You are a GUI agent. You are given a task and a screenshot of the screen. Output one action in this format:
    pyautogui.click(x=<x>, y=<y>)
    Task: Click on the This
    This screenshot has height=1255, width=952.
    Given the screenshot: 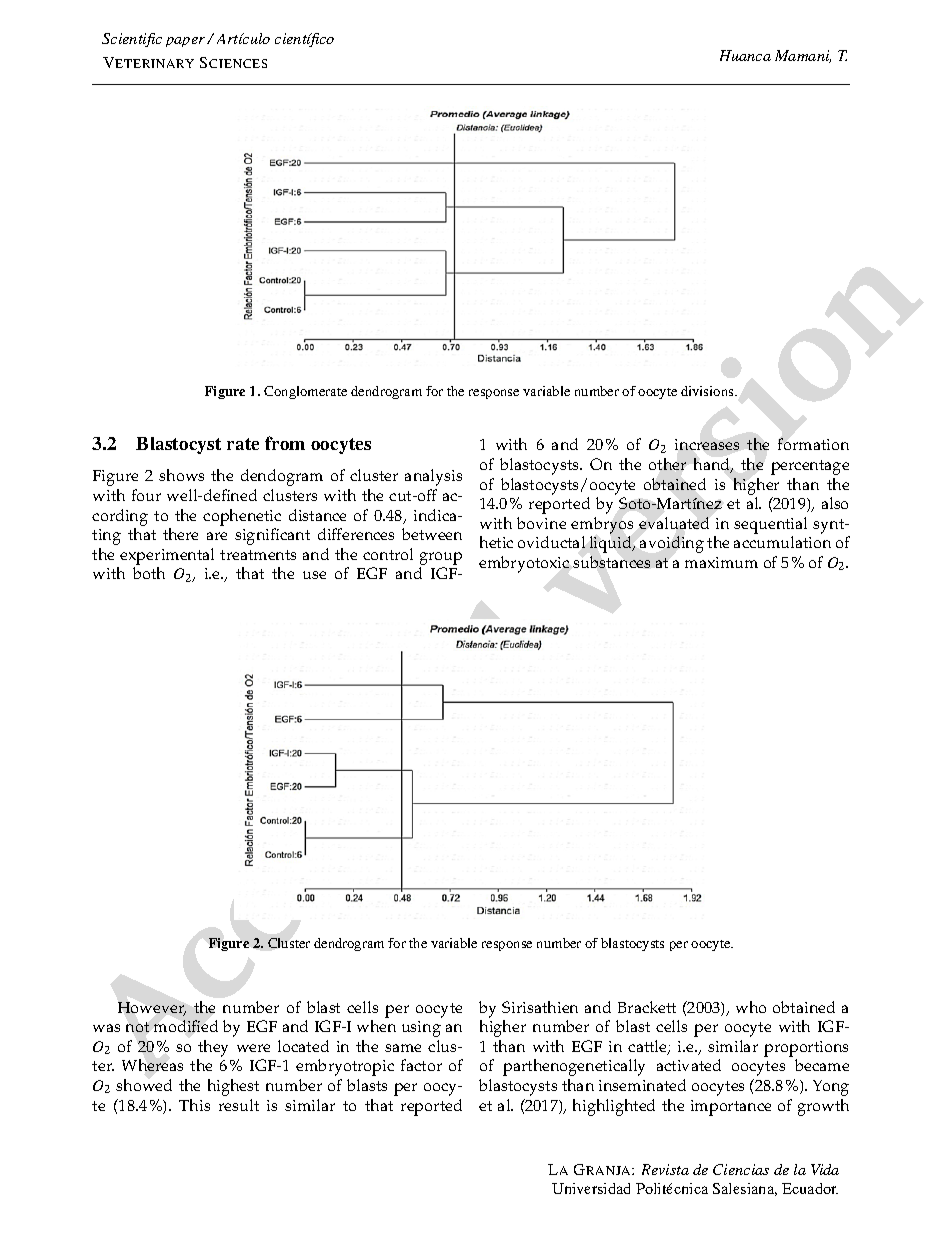 What is the action you would take?
    pyautogui.click(x=194, y=1105)
